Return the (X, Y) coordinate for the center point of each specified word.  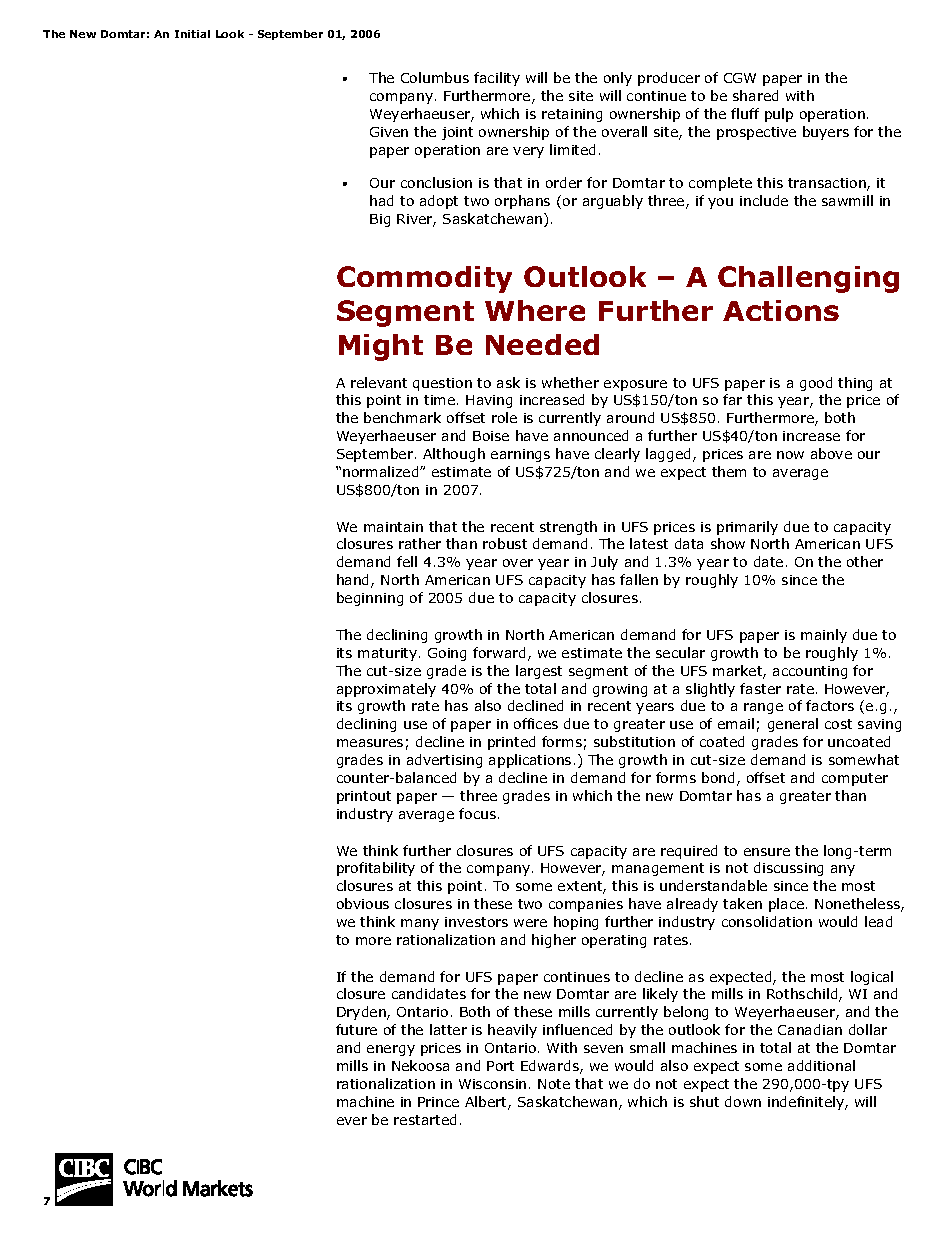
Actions (781, 310)
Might (381, 347)
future (356, 1029)
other (865, 561)
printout (364, 797)
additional (821, 1065)
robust (505, 543)
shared (755, 95)
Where (535, 310)
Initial (192, 34)
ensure (767, 852)
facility (497, 79)
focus (477, 813)
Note (554, 1084)
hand (354, 581)
